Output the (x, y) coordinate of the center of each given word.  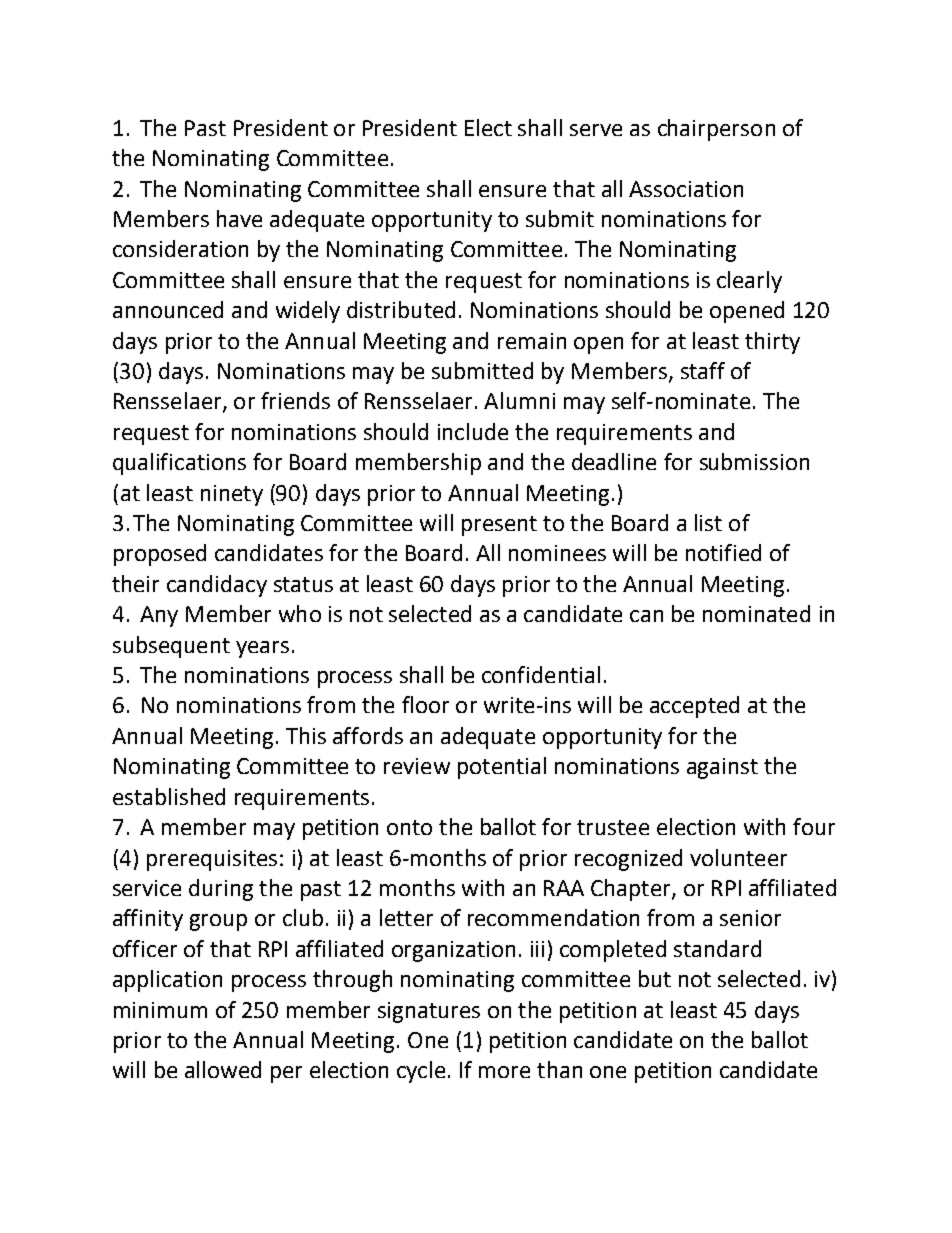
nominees (557, 553)
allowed (223, 1069)
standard (717, 948)
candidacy (217, 586)
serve (596, 130)
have (239, 218)
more (504, 1072)
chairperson (716, 130)
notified (723, 552)
